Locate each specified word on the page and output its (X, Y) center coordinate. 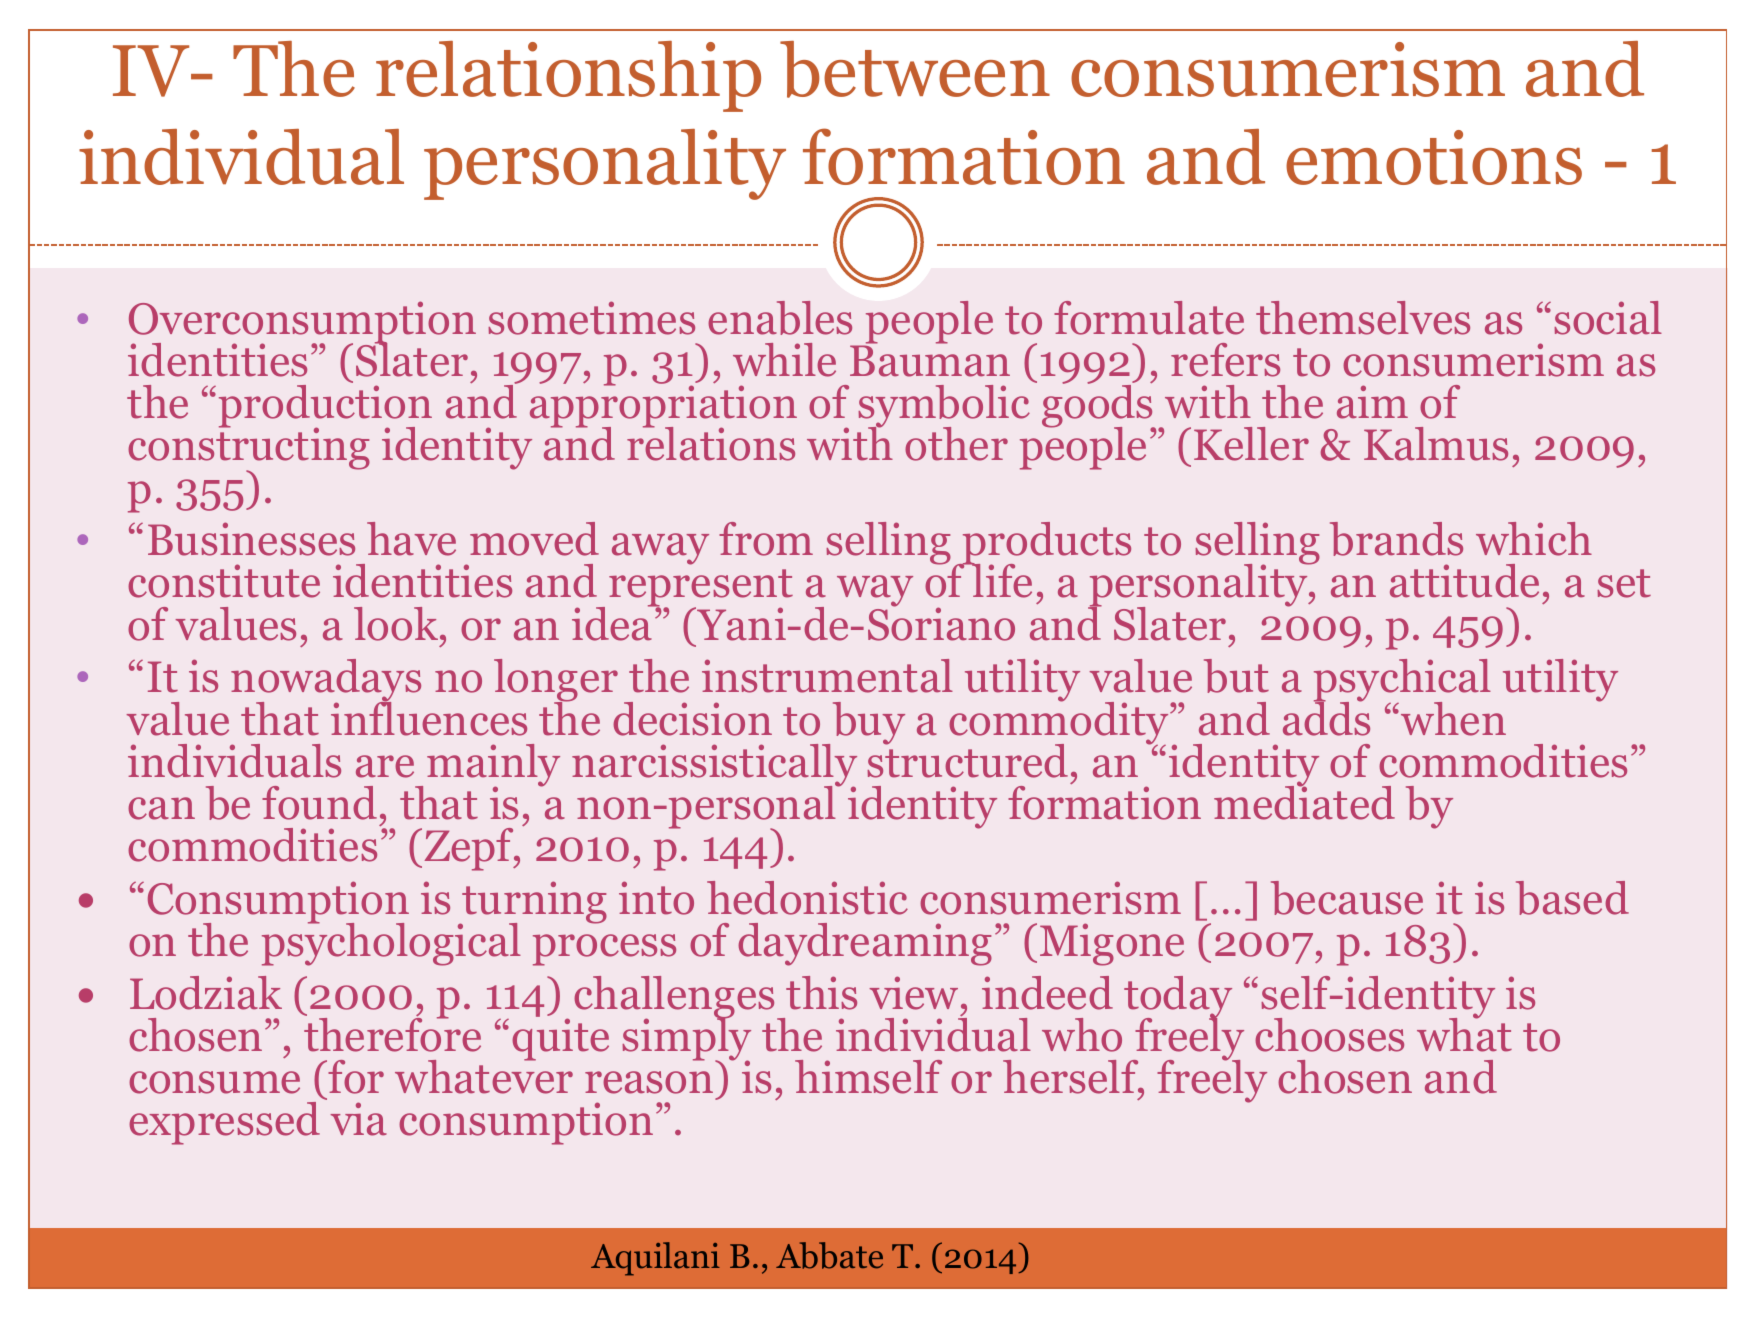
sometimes (591, 318)
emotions (1434, 157)
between (915, 69)
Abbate (829, 1255)
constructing (249, 449)
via (358, 1119)
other (956, 444)
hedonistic (807, 898)
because (1347, 898)
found (319, 803)
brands (1396, 539)
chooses (1329, 1035)
